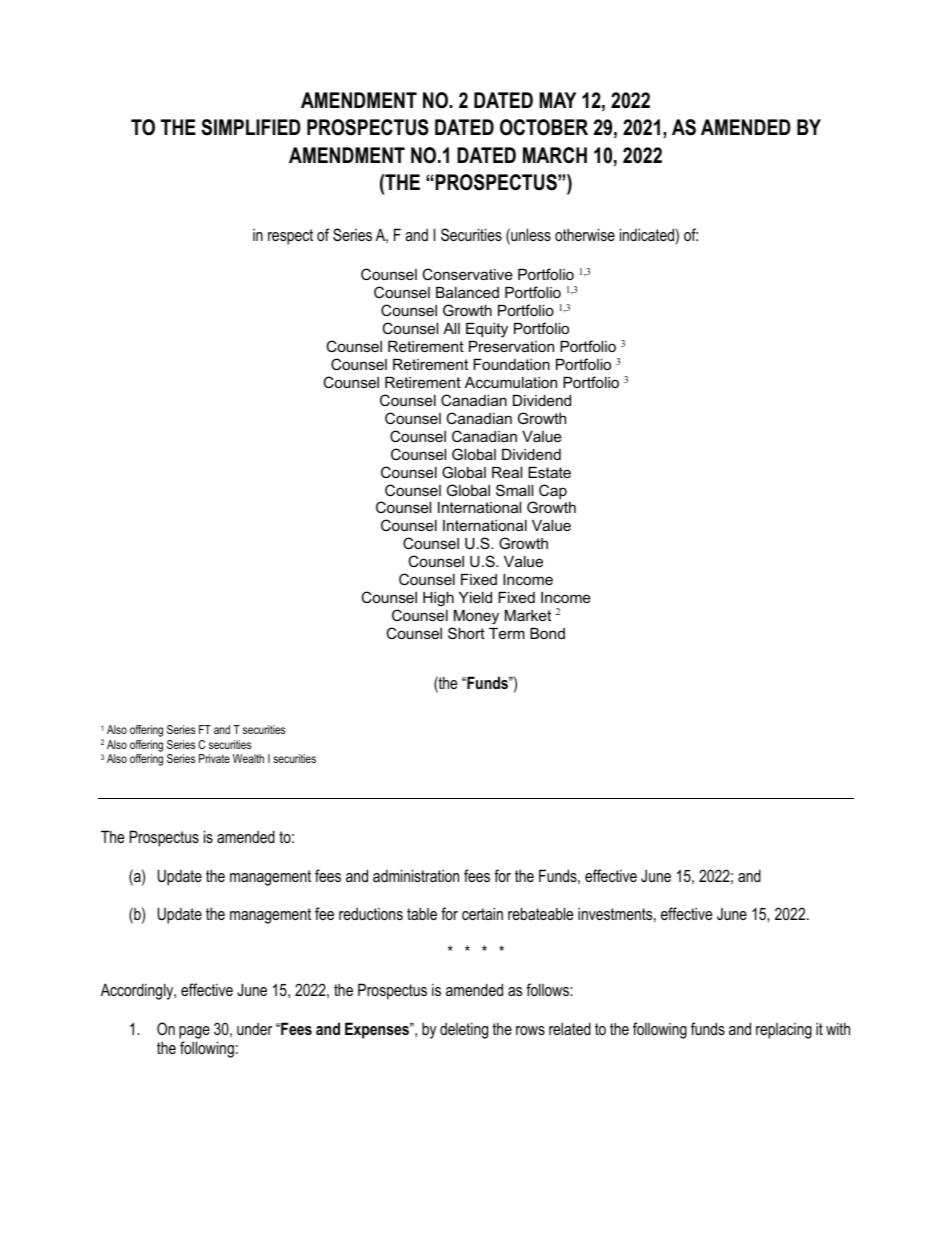  What do you see at coordinates (784, 1031) in the screenshot?
I see `replacing` at bounding box center [784, 1031].
